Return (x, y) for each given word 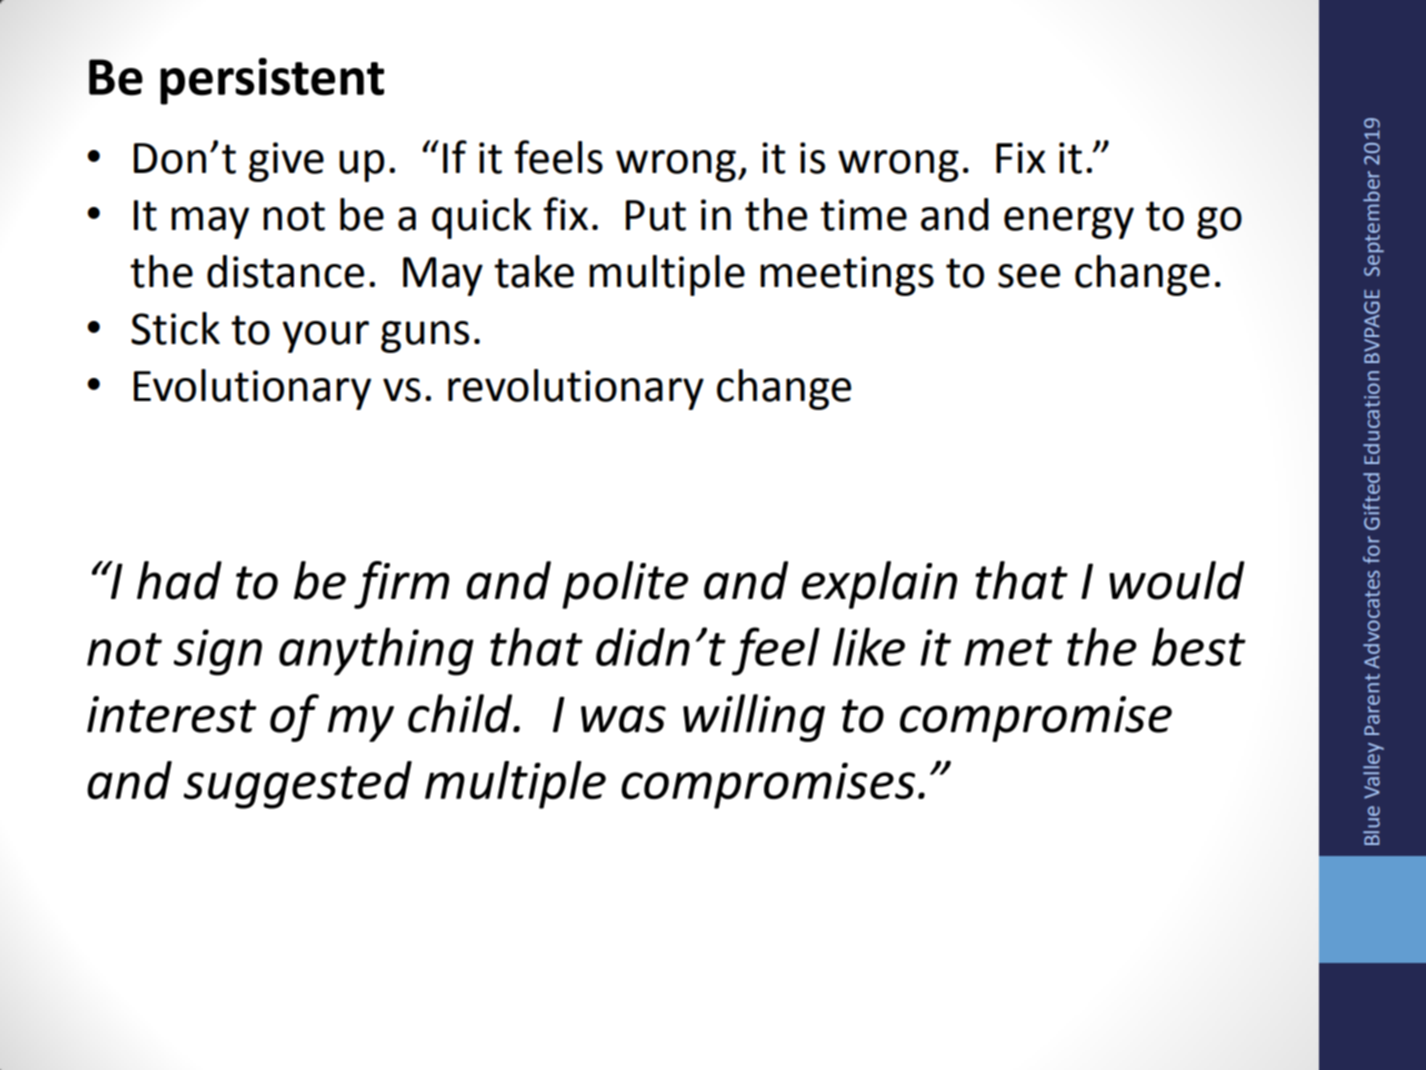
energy (1069, 223)
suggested (298, 785)
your (325, 337)
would (1177, 580)
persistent (272, 81)
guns (425, 337)
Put (656, 215)
